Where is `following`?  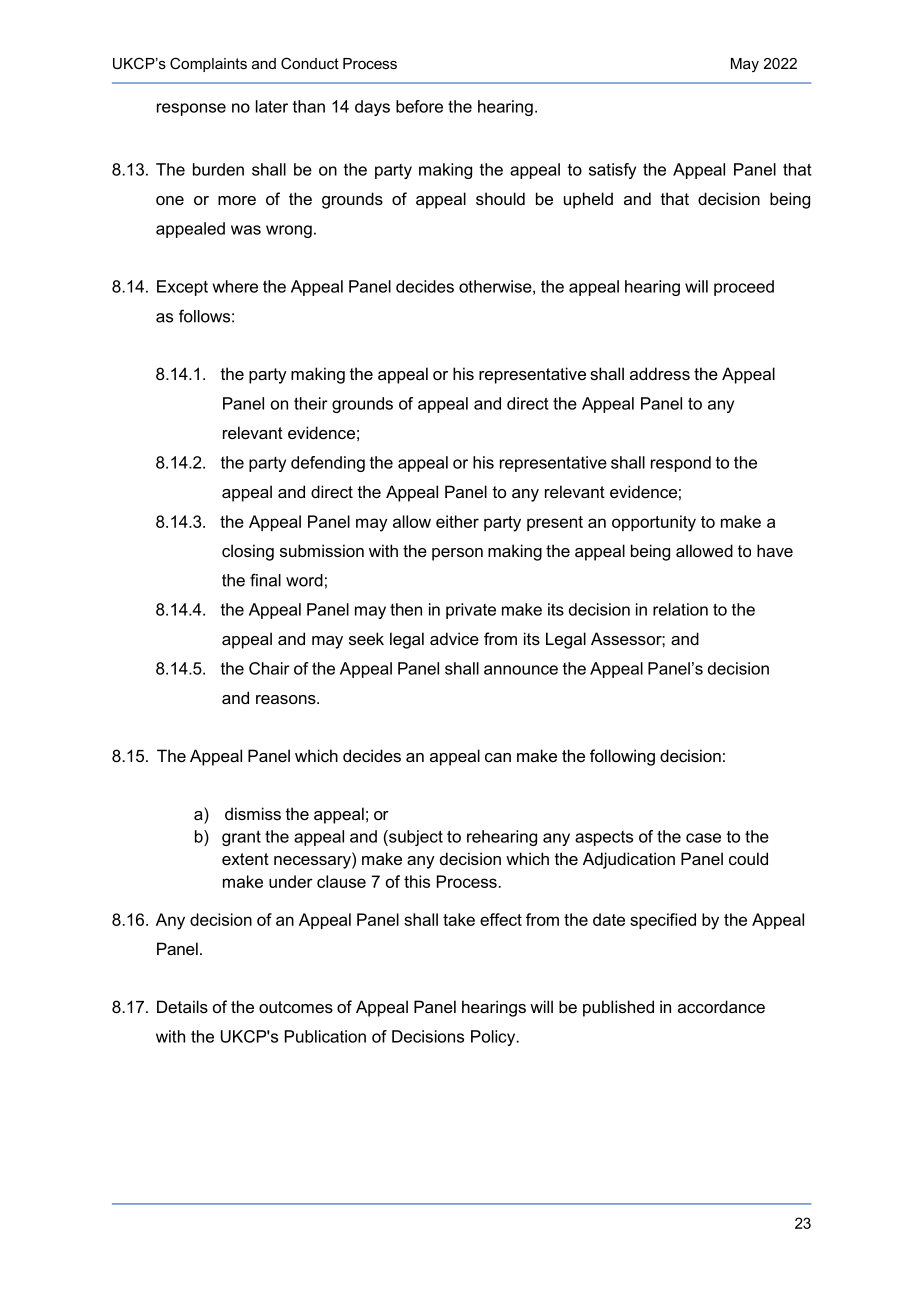 following is located at coordinates (622, 757).
